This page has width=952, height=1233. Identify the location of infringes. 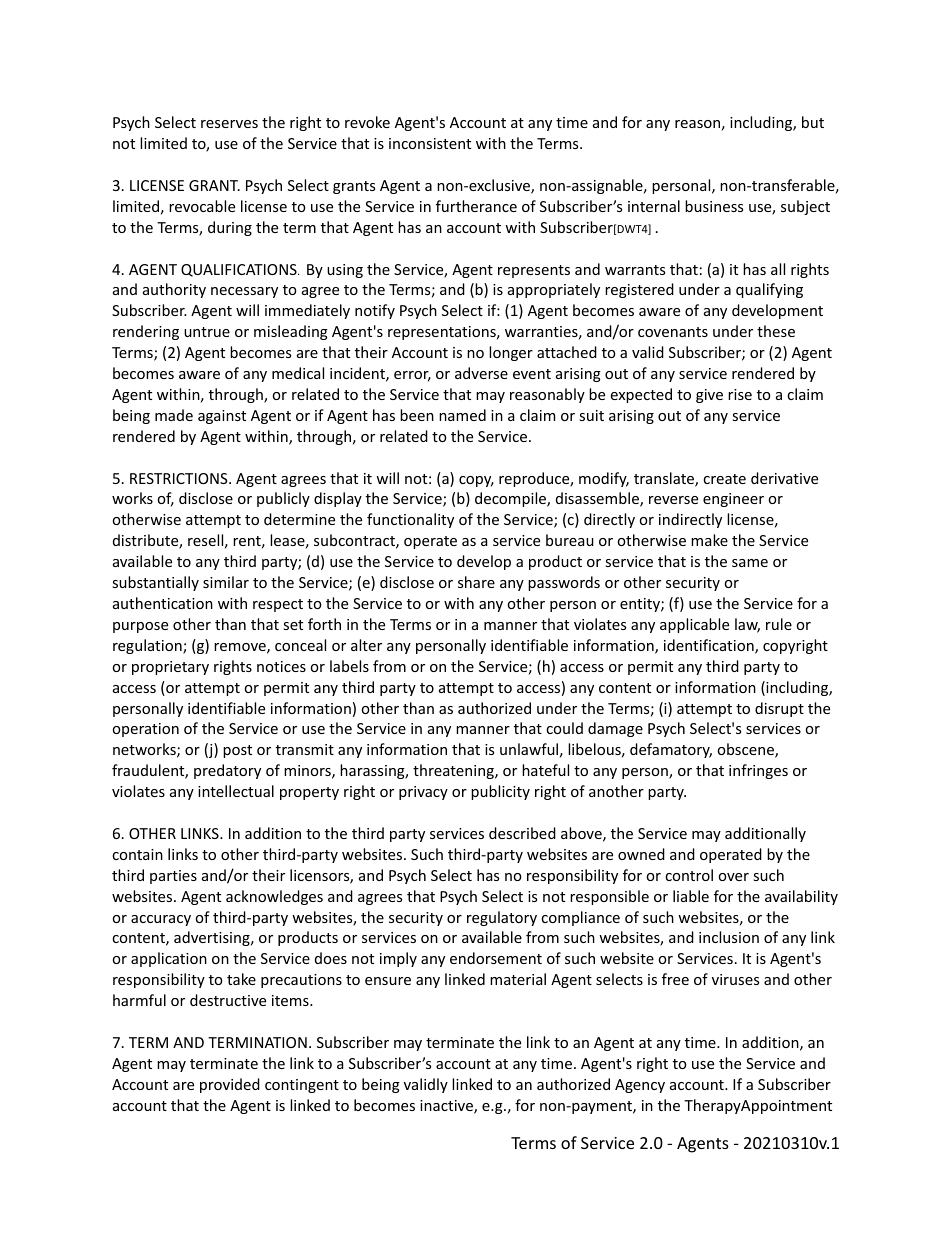
(758, 771).
